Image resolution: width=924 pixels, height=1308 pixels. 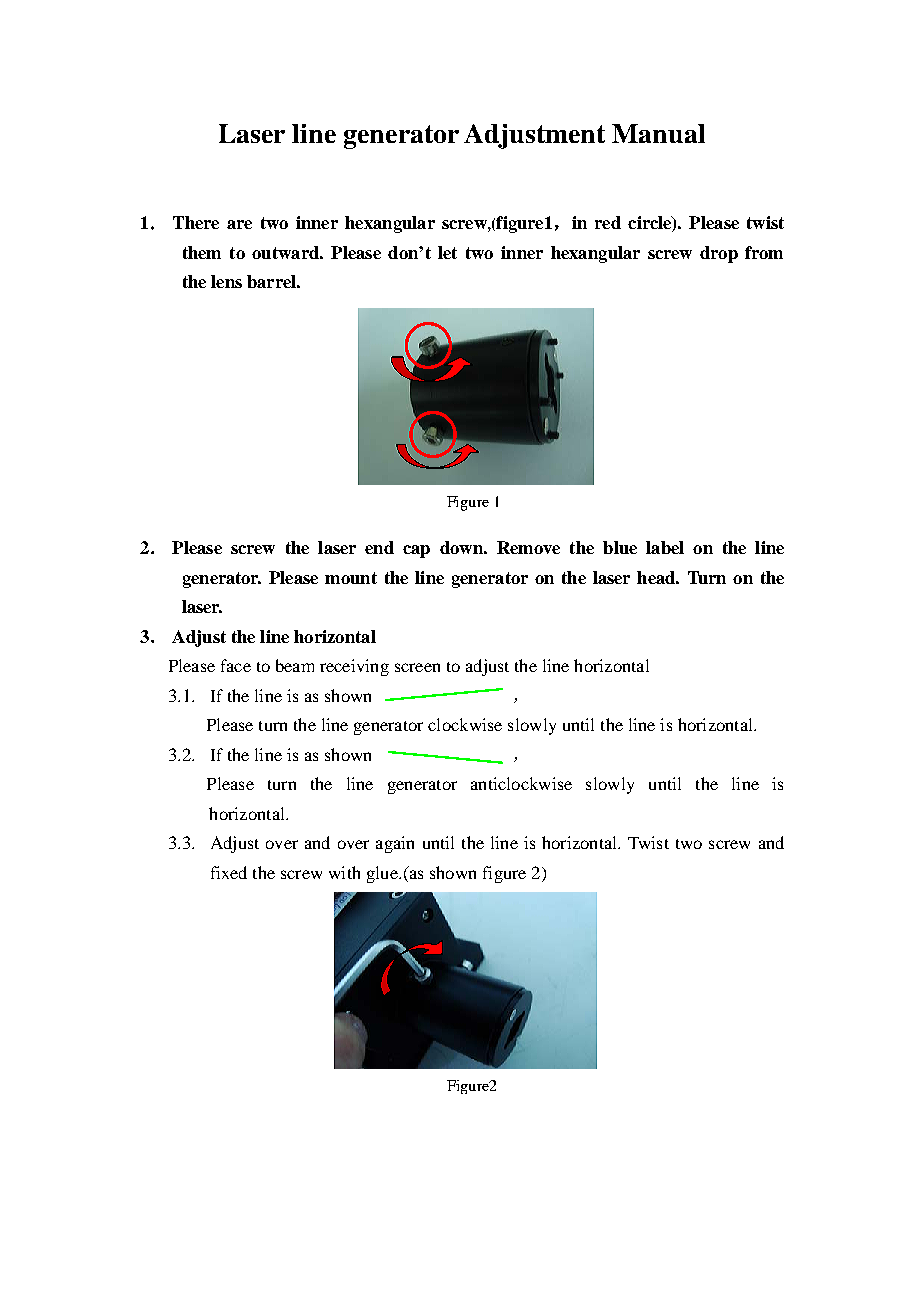 I want to click on let, so click(x=447, y=252).
